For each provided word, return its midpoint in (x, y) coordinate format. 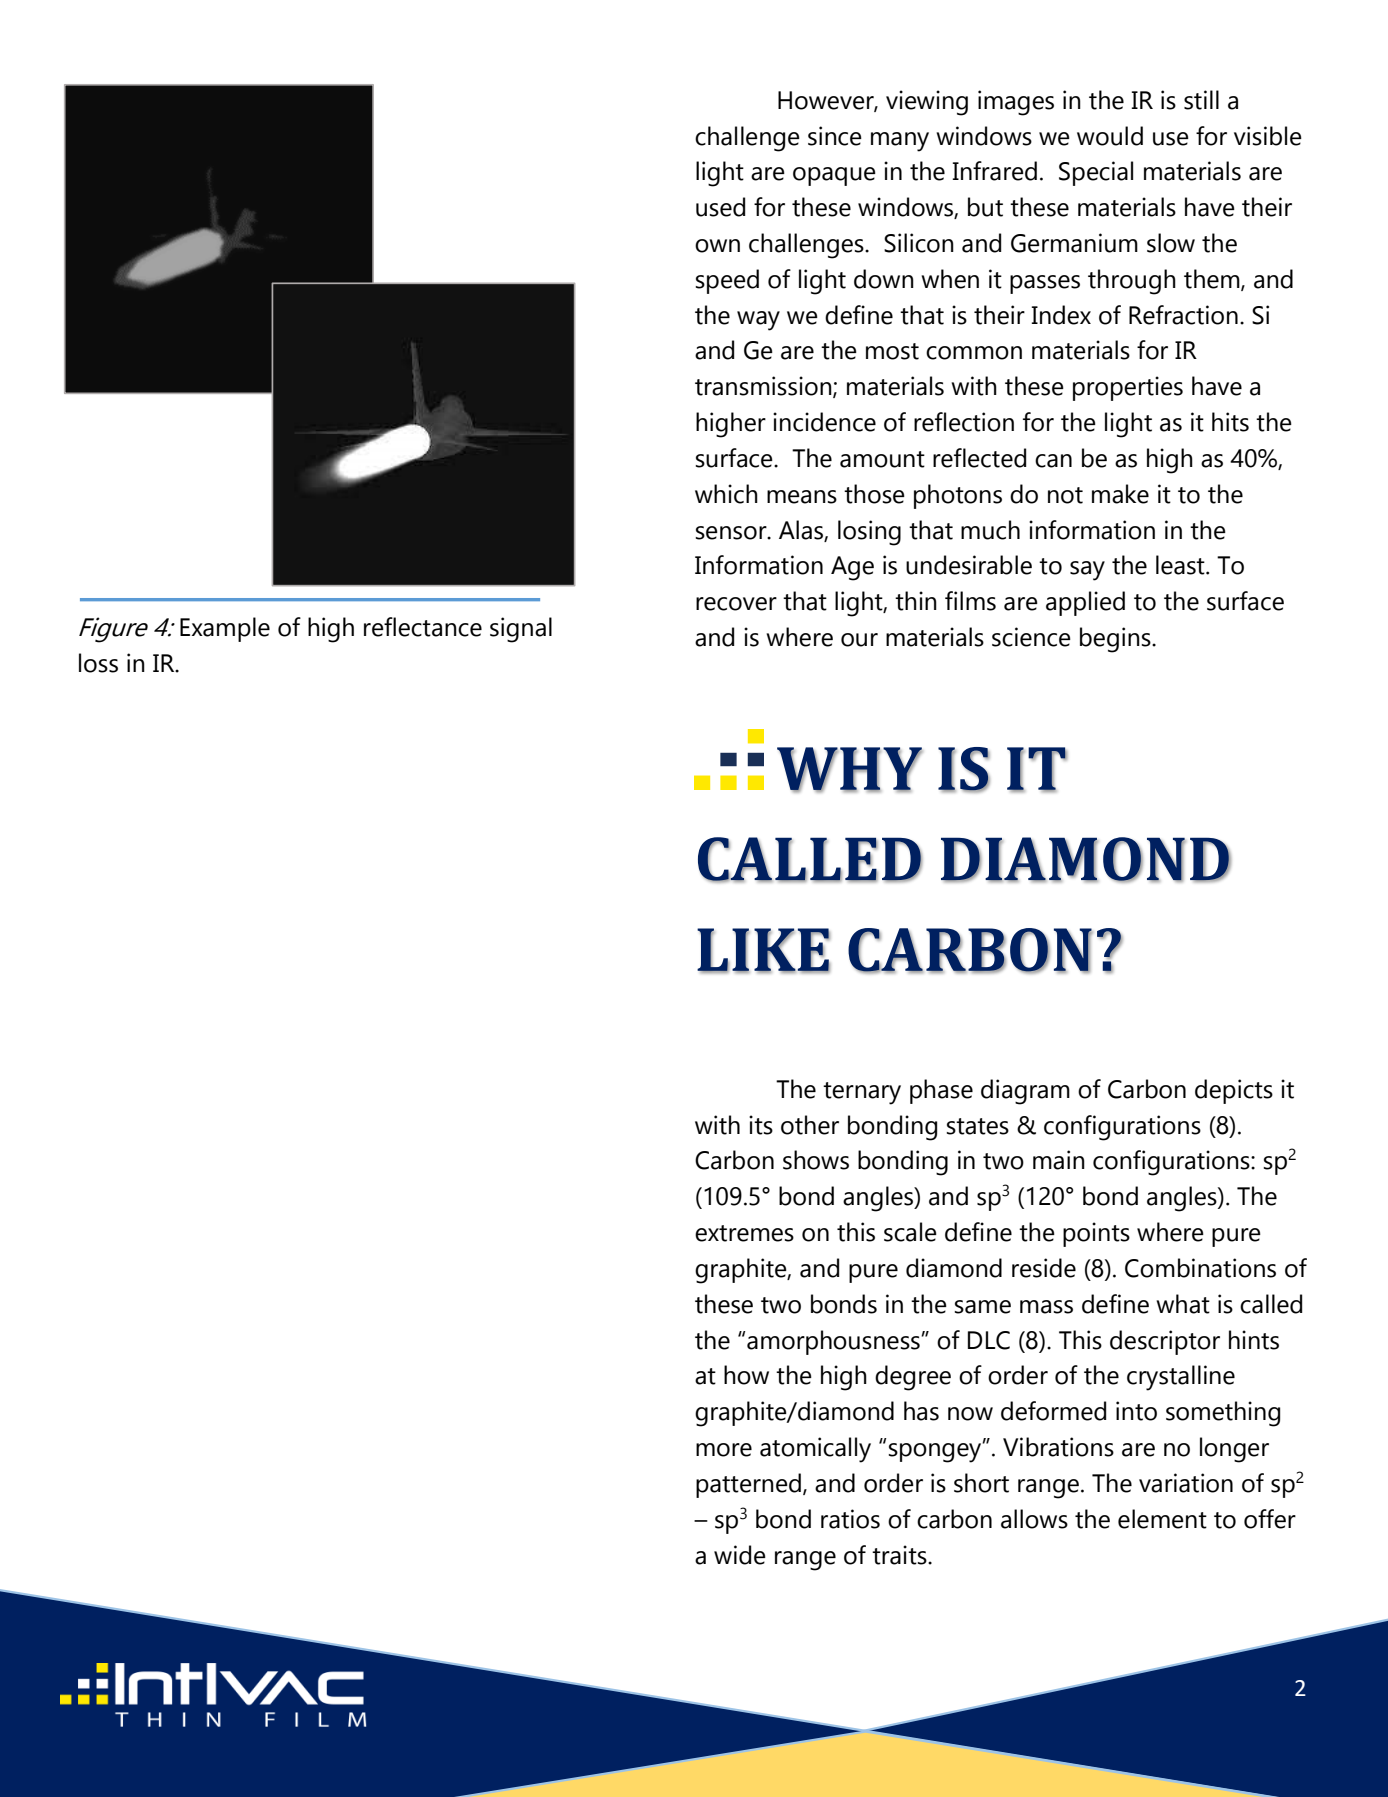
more (724, 1450)
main (1059, 1160)
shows (816, 1160)
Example (225, 629)
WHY (850, 769)
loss (98, 663)
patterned (748, 1485)
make (1120, 494)
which (726, 494)
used (720, 207)
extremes (744, 1233)
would (1110, 136)
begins (1116, 640)
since (835, 136)
